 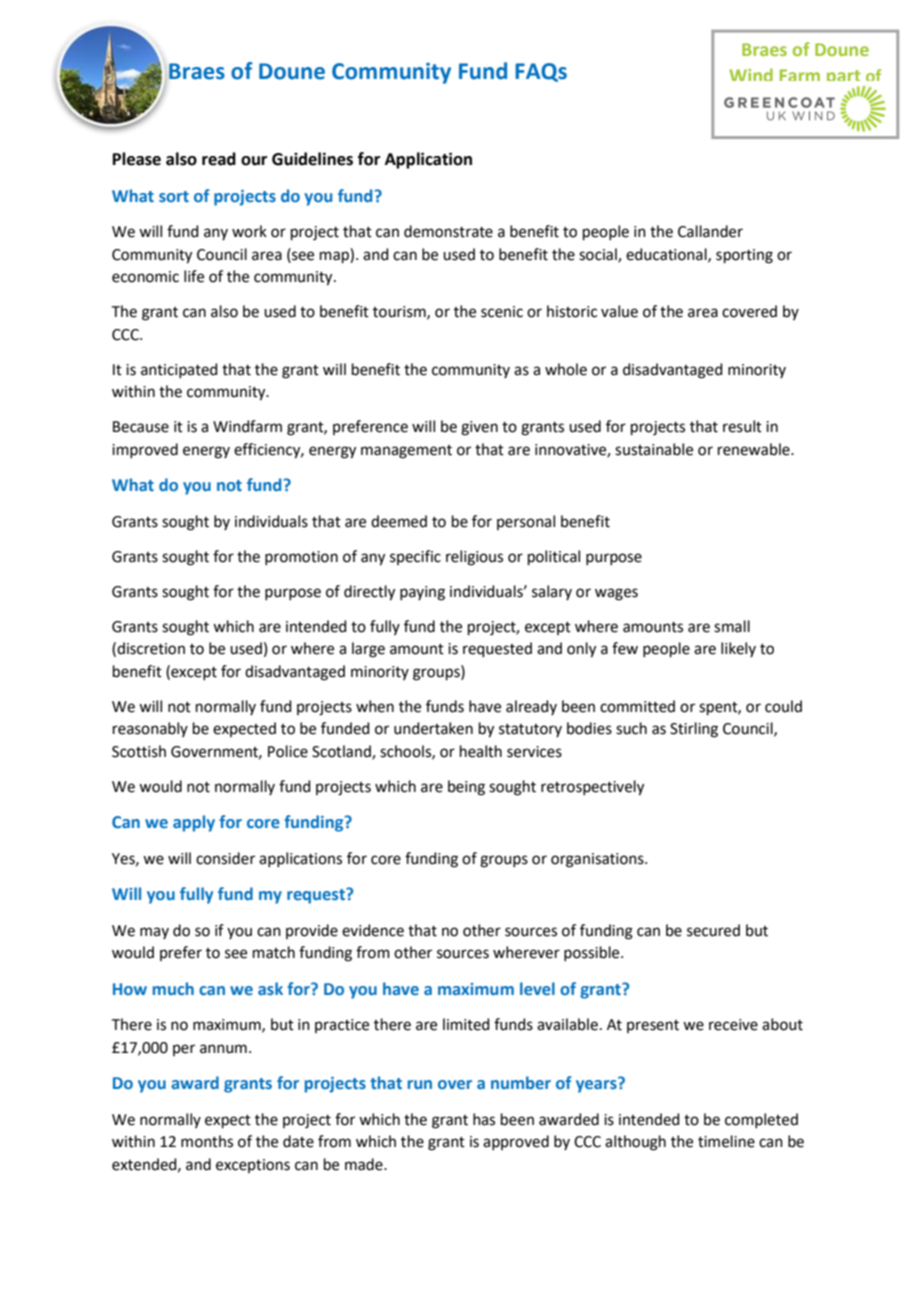 What do you see at coordinates (137, 159) in the screenshot?
I see `Please` at bounding box center [137, 159].
